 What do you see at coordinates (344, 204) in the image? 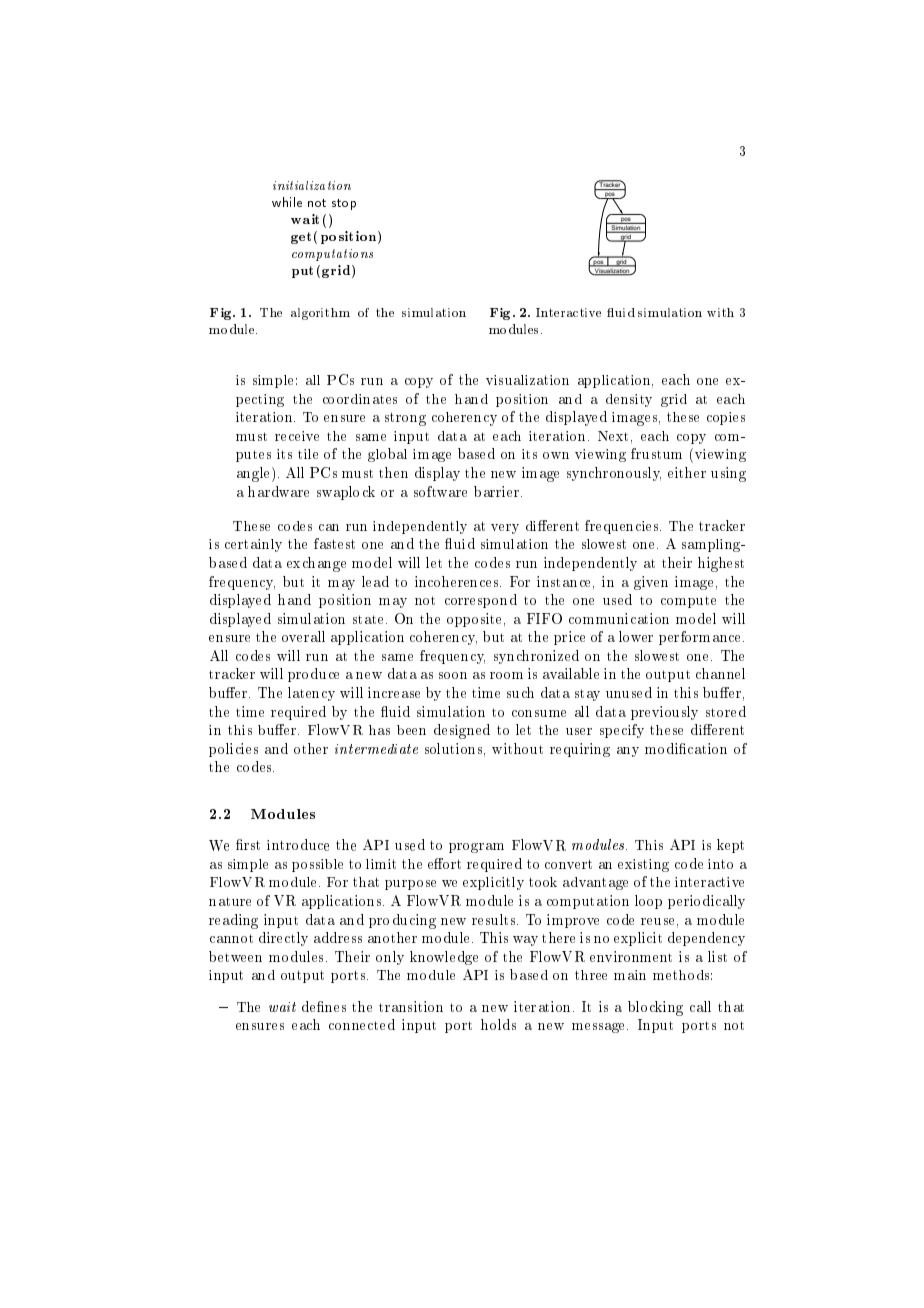
I see `stop` at bounding box center [344, 204].
